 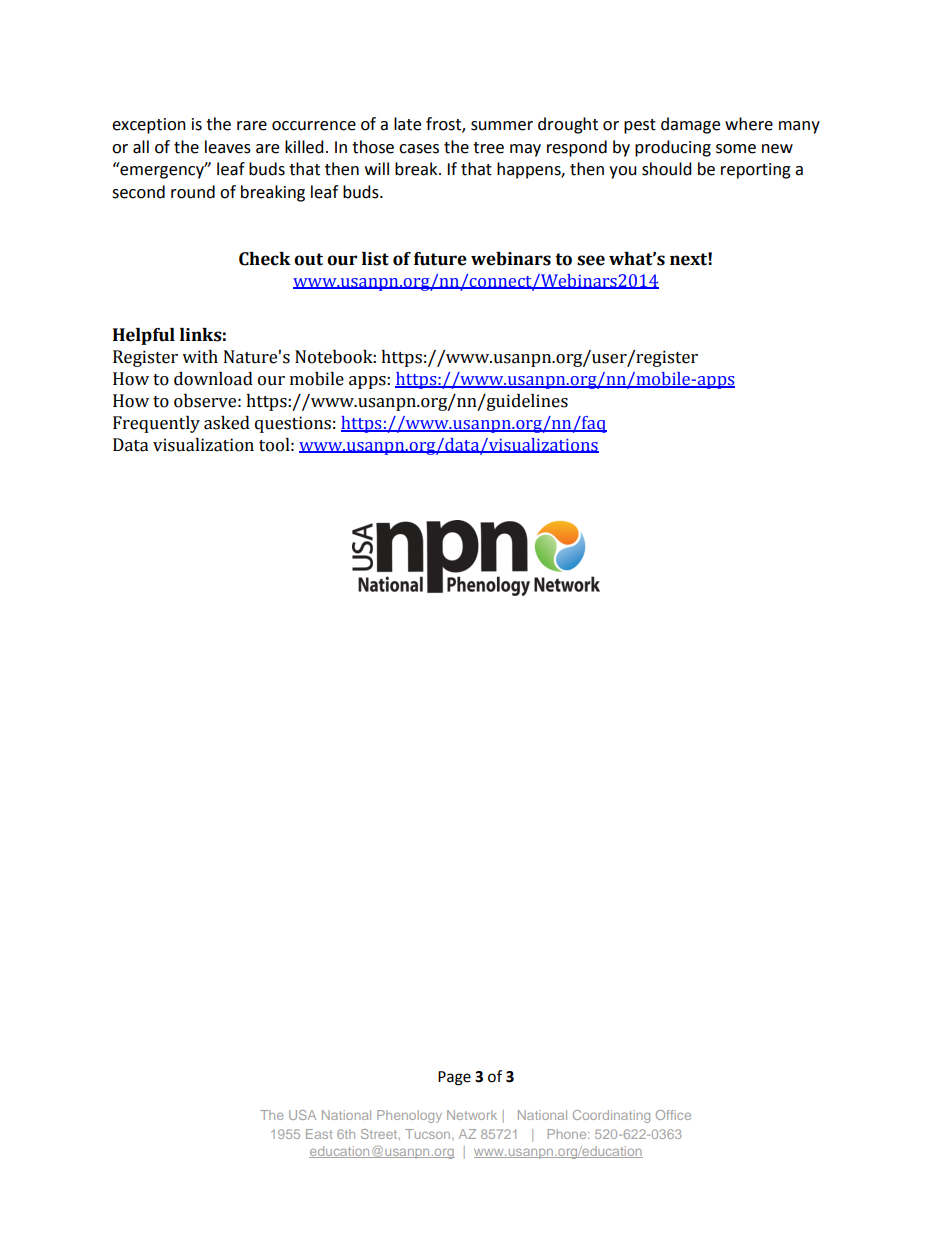 I want to click on see, so click(x=591, y=260).
